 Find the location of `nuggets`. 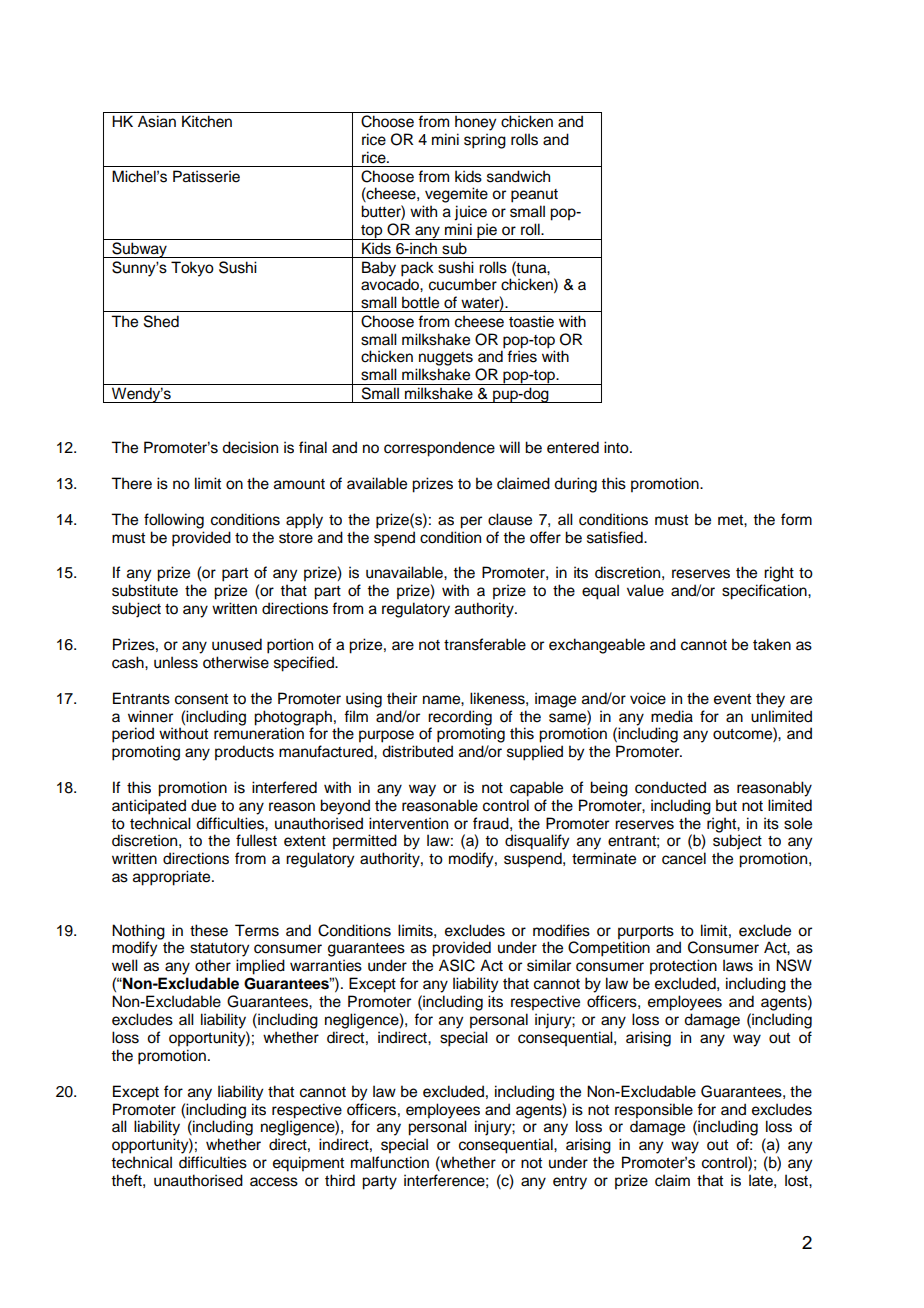

nuggets is located at coordinates (446, 359).
